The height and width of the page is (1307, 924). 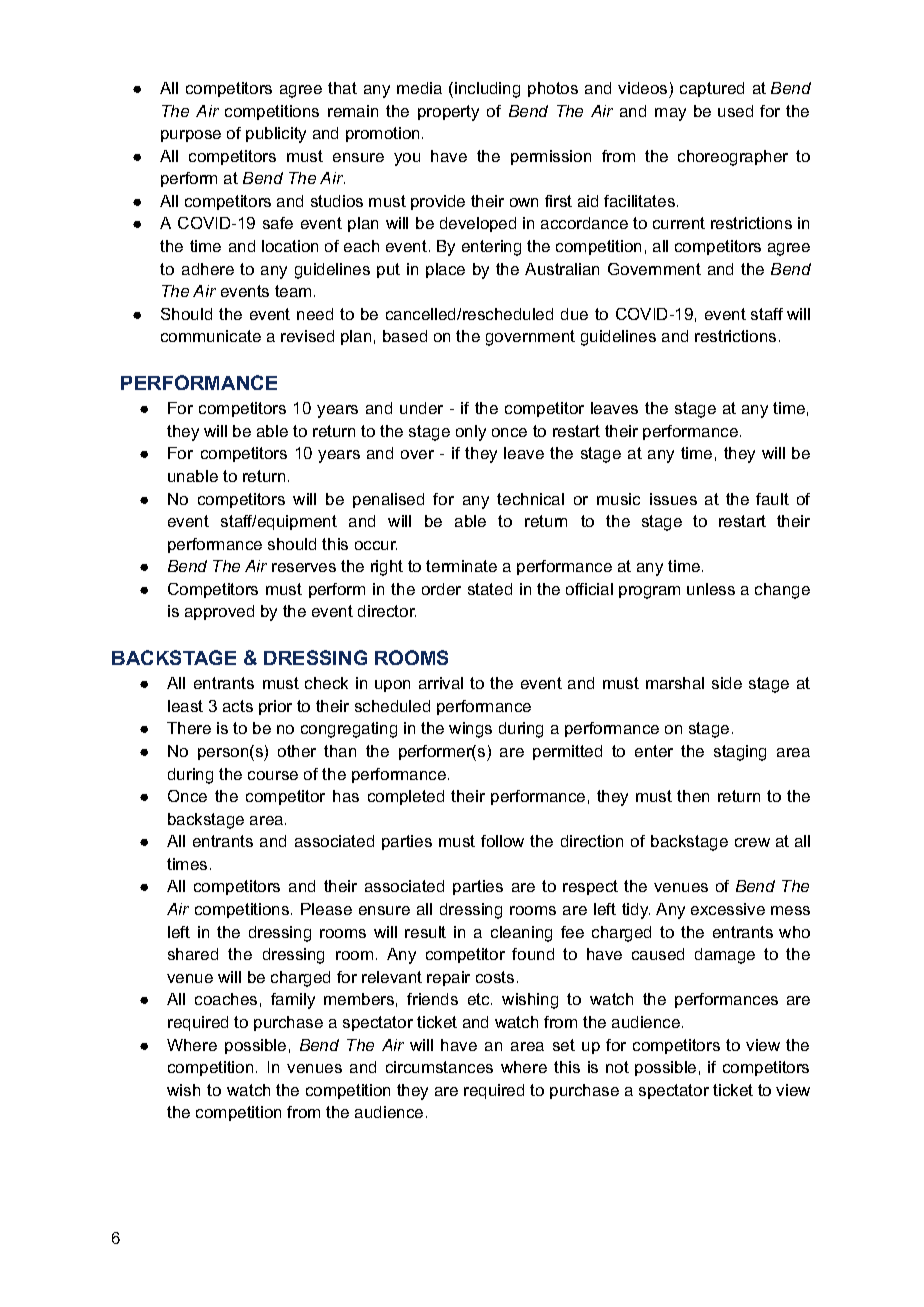 I want to click on only, so click(x=471, y=433).
